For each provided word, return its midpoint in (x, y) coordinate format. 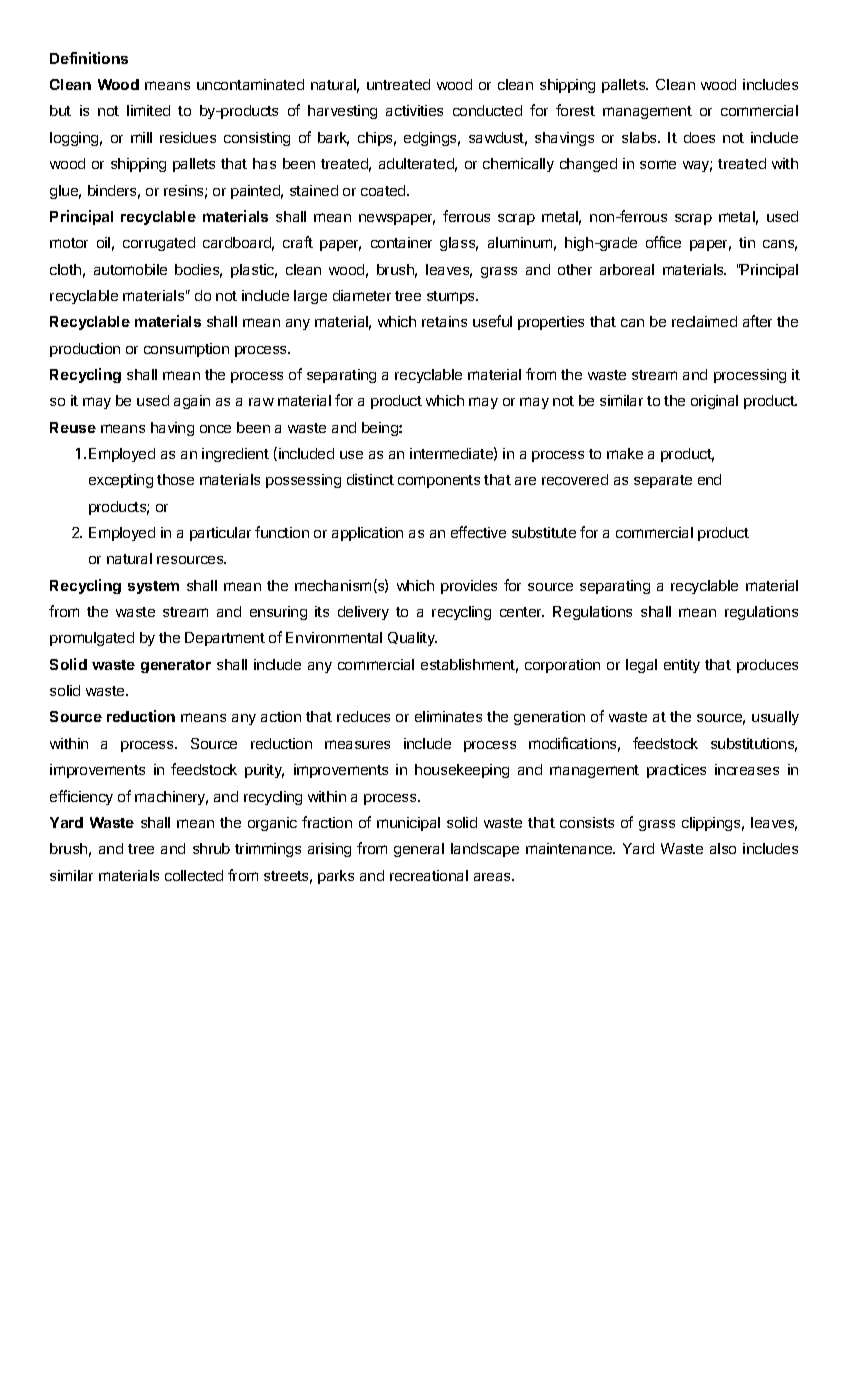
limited (148, 110)
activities (414, 110)
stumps (452, 297)
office (663, 242)
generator (176, 666)
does (699, 137)
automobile (130, 269)
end (709, 479)
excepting (121, 481)
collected (194, 875)
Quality (412, 639)
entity (682, 666)
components (439, 481)
